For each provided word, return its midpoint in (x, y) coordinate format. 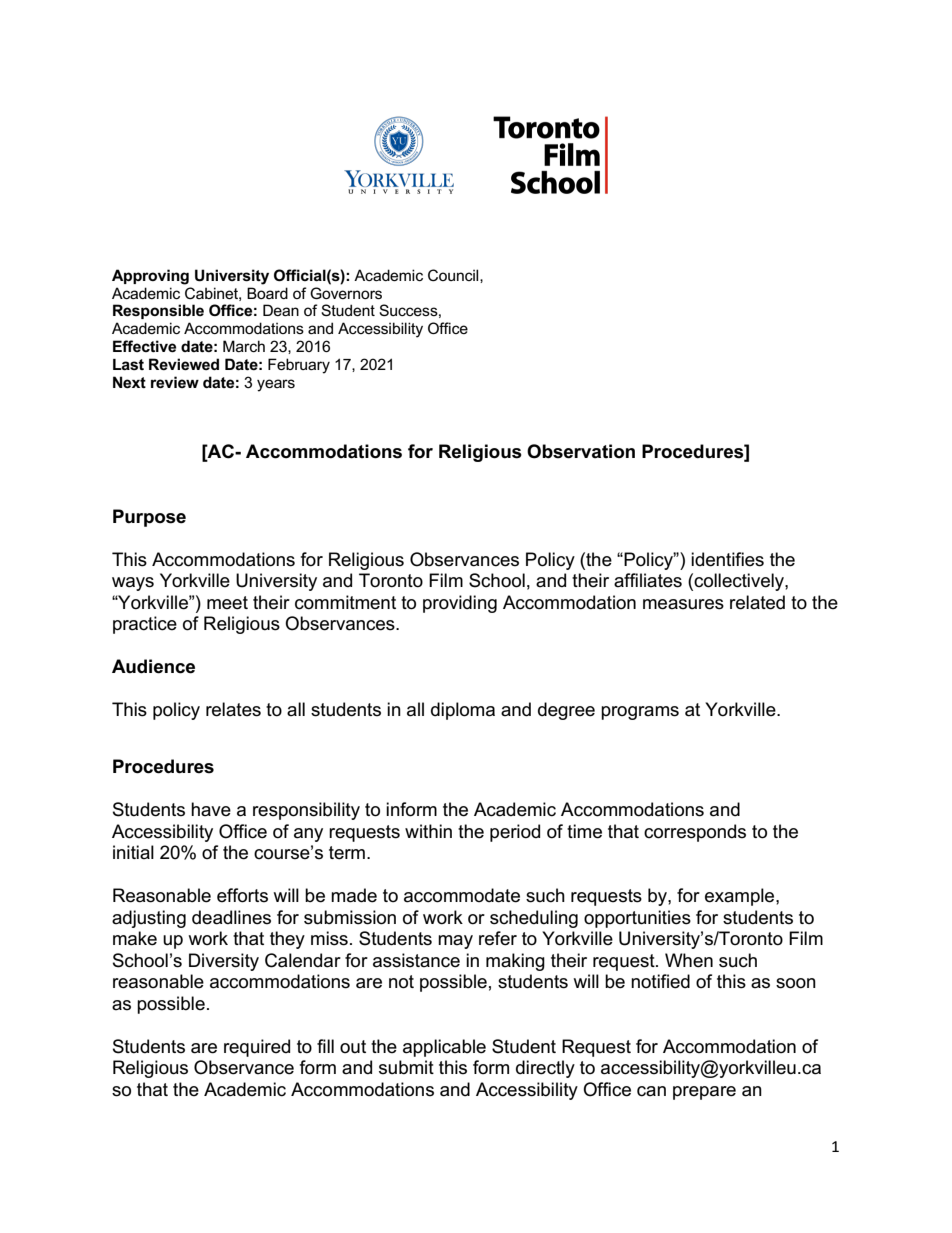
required (257, 1048)
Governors (346, 293)
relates (233, 709)
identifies (727, 559)
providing (460, 604)
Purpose (149, 518)
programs (640, 713)
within (428, 831)
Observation (581, 451)
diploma (463, 711)
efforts (242, 895)
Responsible (158, 311)
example (741, 897)
